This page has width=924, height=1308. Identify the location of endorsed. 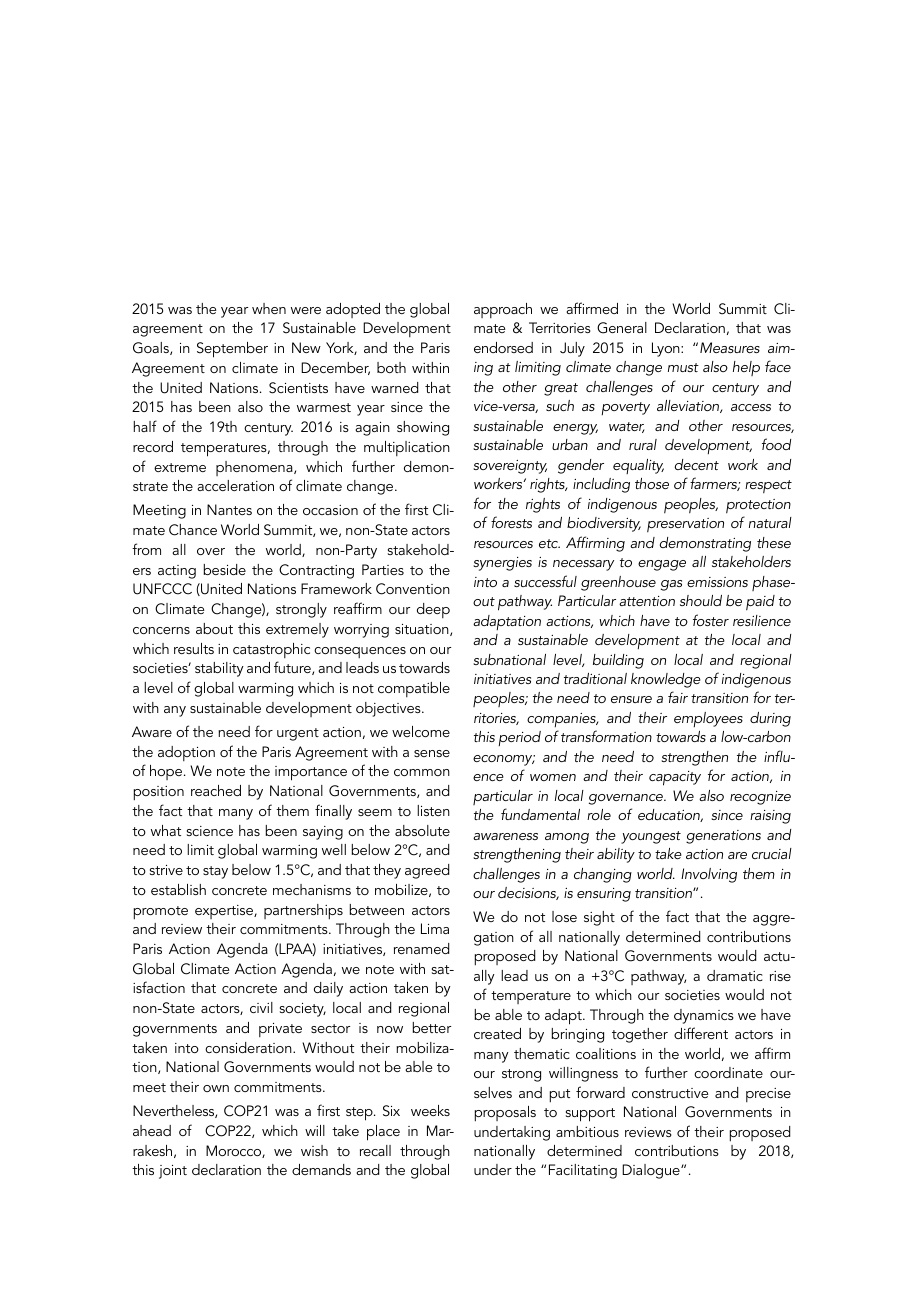
(503, 347).
